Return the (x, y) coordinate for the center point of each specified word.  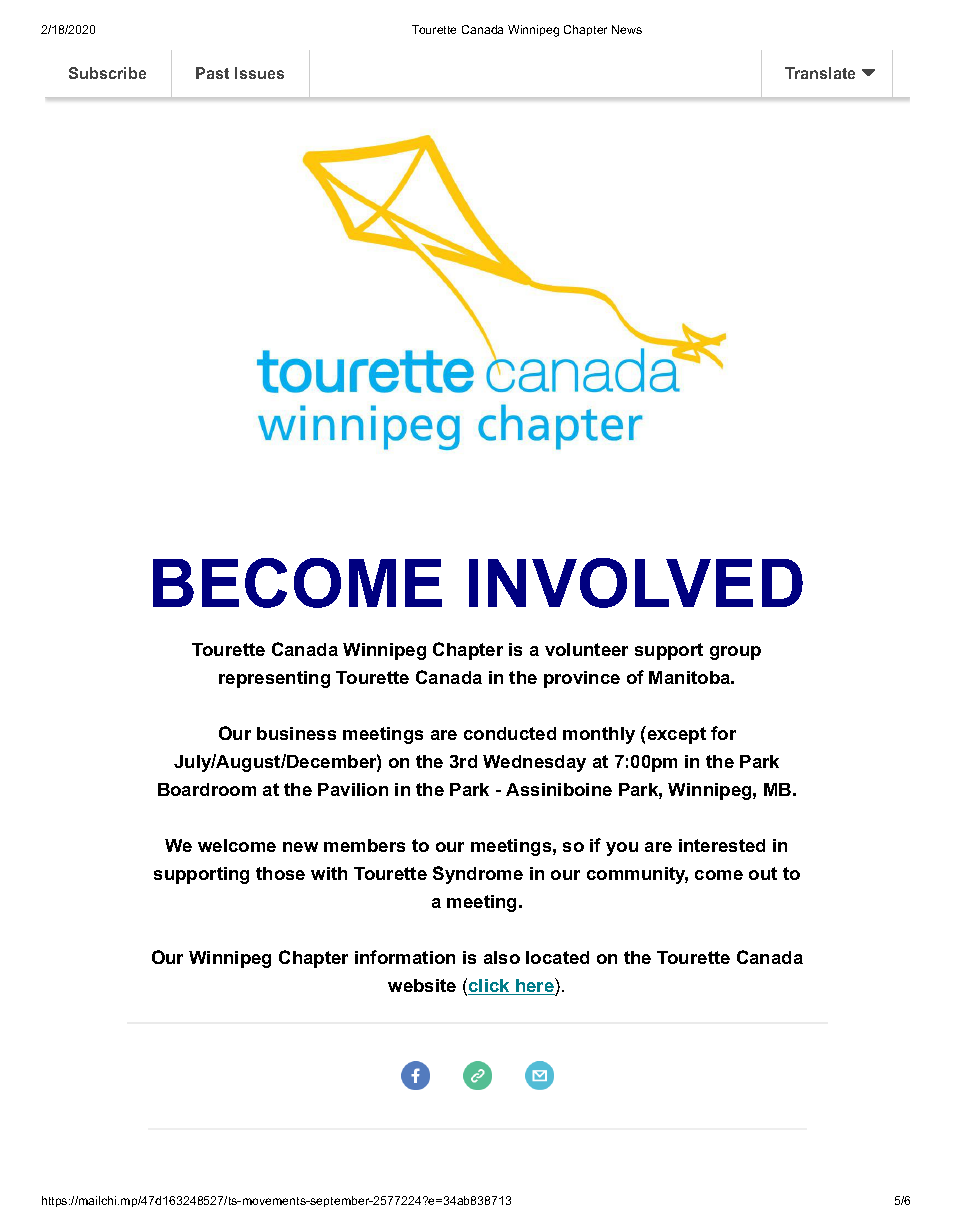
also (502, 957)
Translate (820, 73)
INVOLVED (636, 583)
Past (212, 73)
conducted (510, 733)
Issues (259, 73)
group (735, 653)
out (763, 873)
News (627, 29)
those (280, 873)
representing (274, 679)
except (675, 735)
